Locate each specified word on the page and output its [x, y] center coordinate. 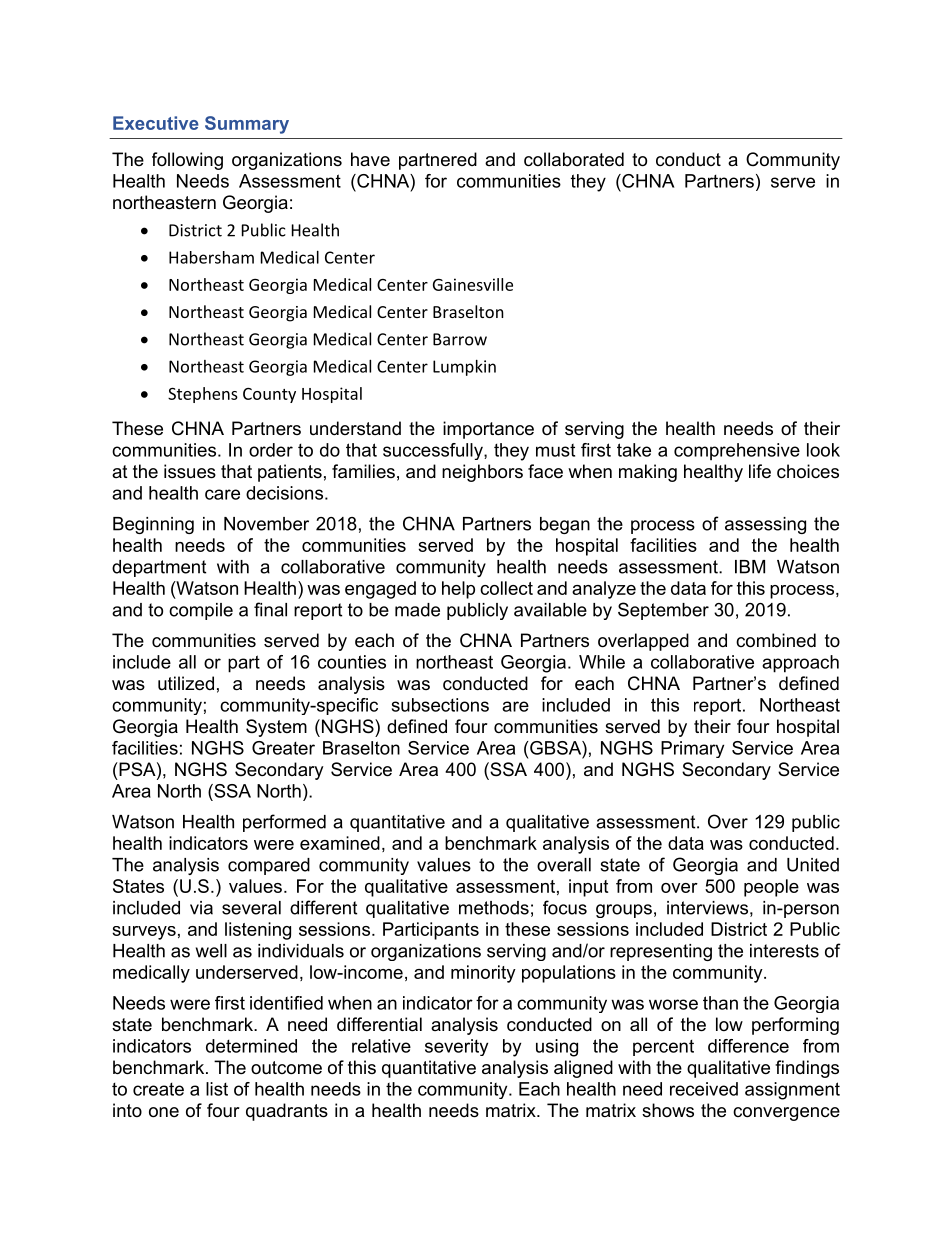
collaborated [574, 159]
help [458, 590]
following [187, 161]
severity [456, 1047]
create [158, 1089]
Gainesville [473, 284]
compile [201, 611]
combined [776, 640]
